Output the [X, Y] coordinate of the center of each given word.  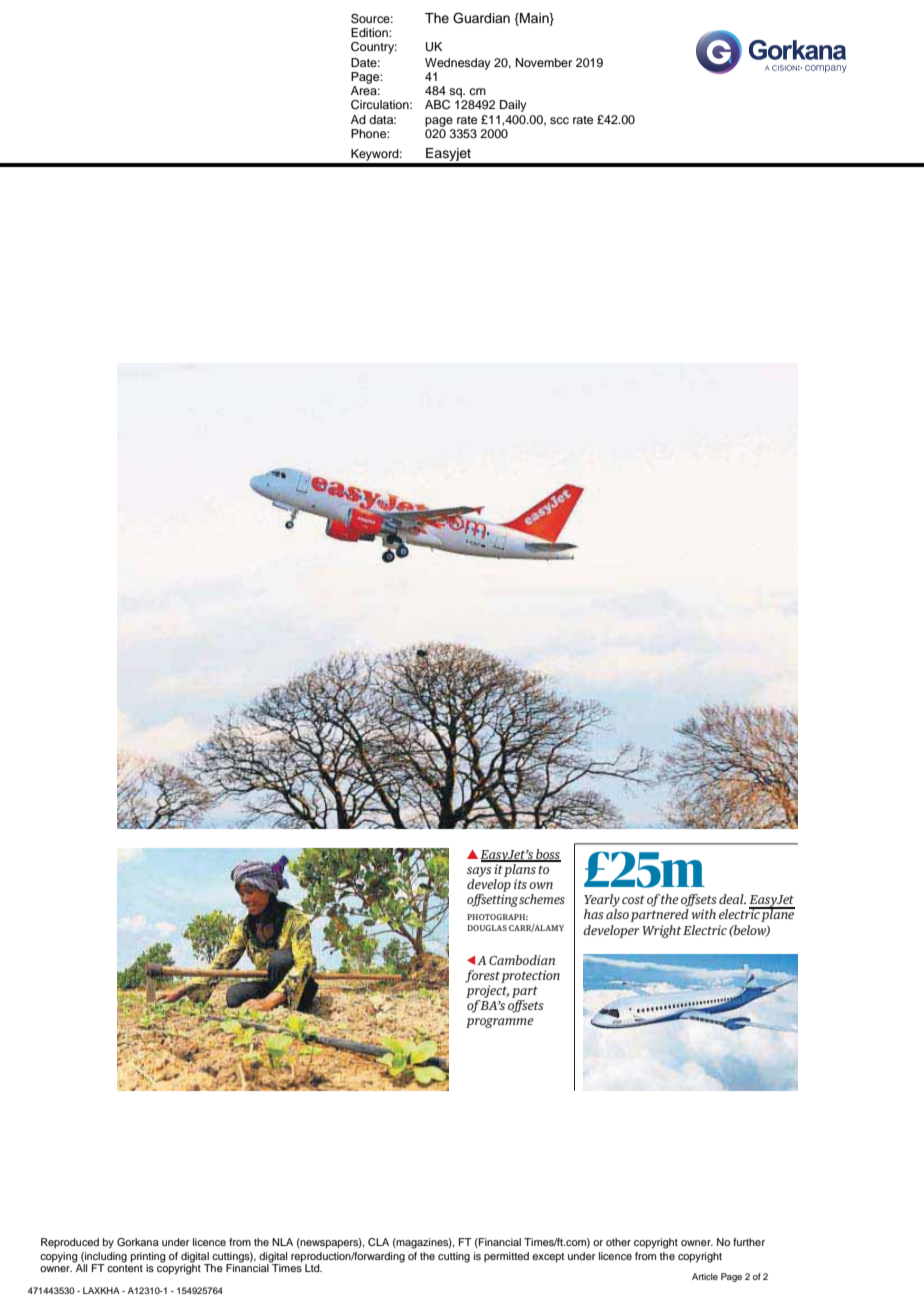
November [544, 62]
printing [148, 1258]
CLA [378, 1242]
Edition [370, 32]
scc [559, 120]
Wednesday [458, 64]
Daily [513, 106]
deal [732, 899]
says [479, 872]
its [520, 884]
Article [705, 1276]
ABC [437, 105]
